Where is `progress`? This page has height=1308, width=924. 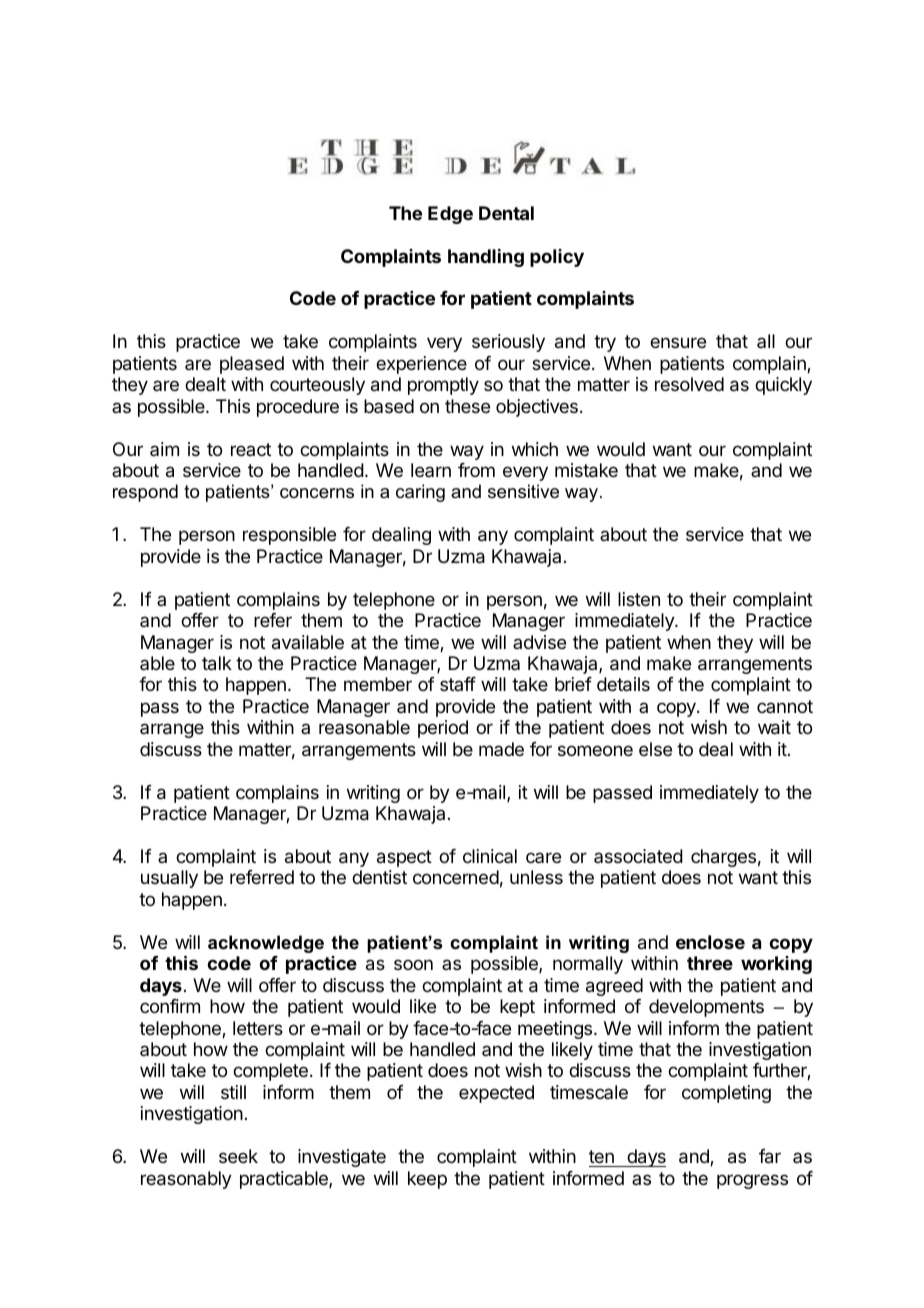 progress is located at coordinates (752, 1181).
